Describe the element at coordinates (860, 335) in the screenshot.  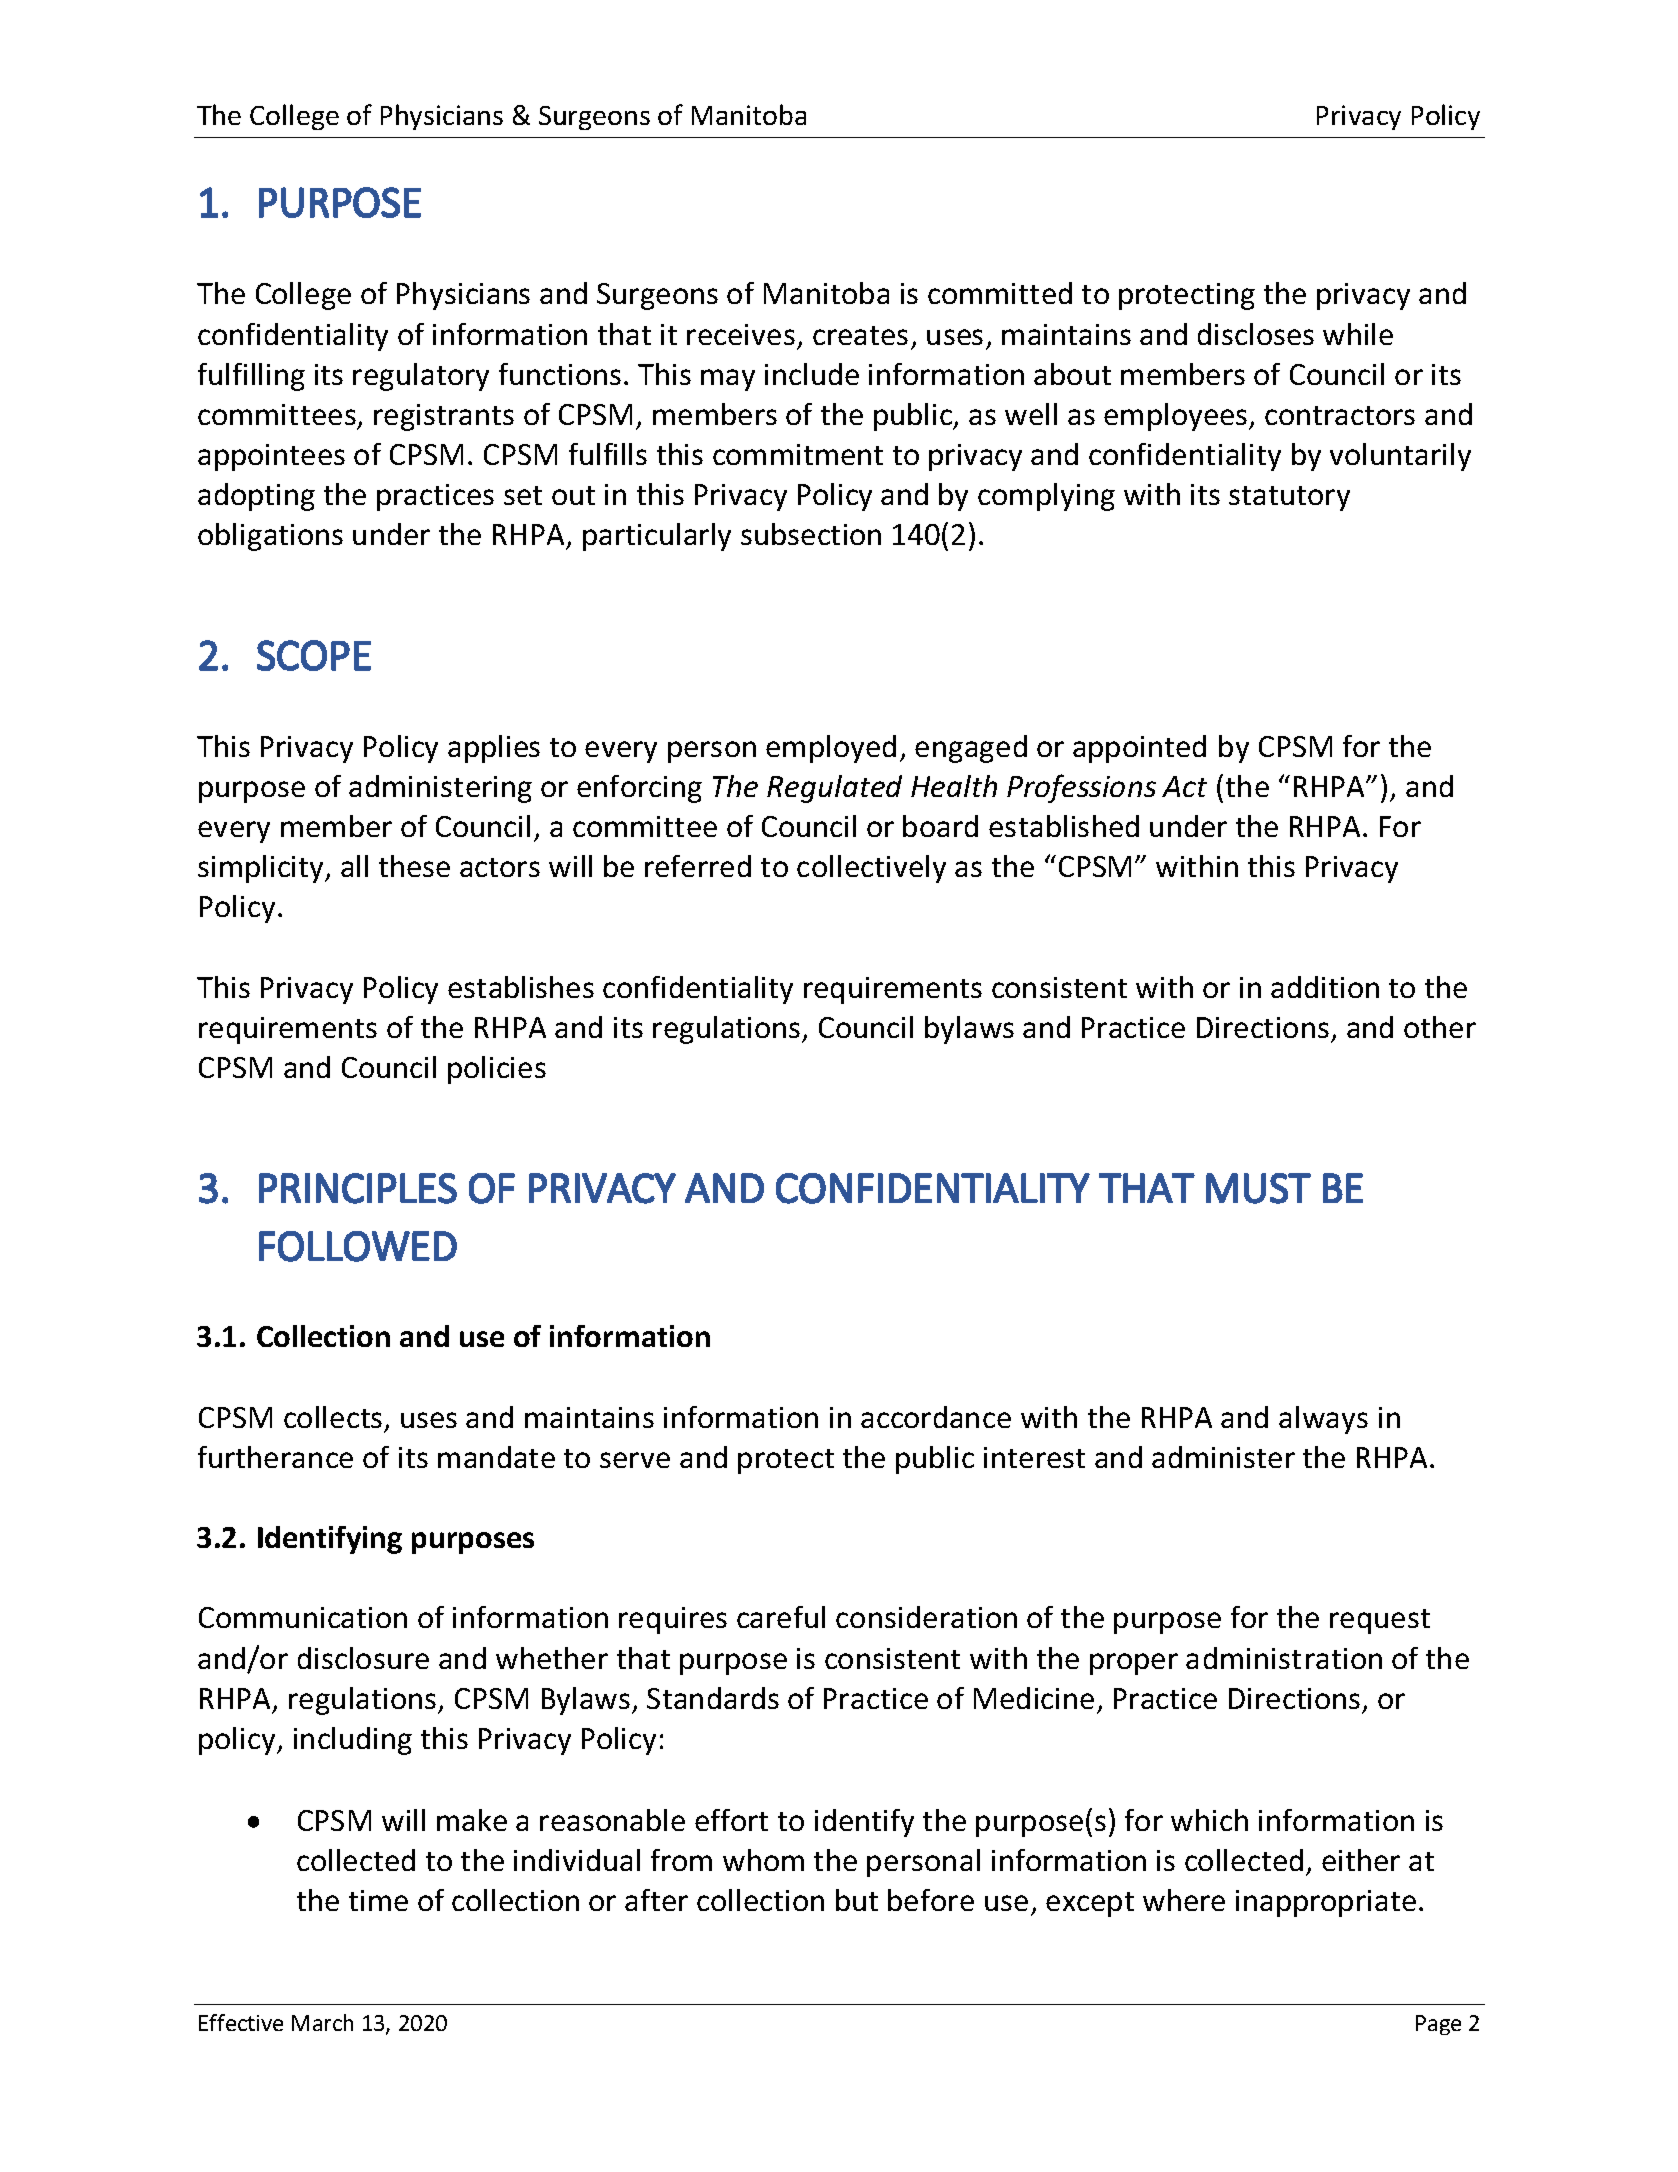
I see `creates` at that location.
